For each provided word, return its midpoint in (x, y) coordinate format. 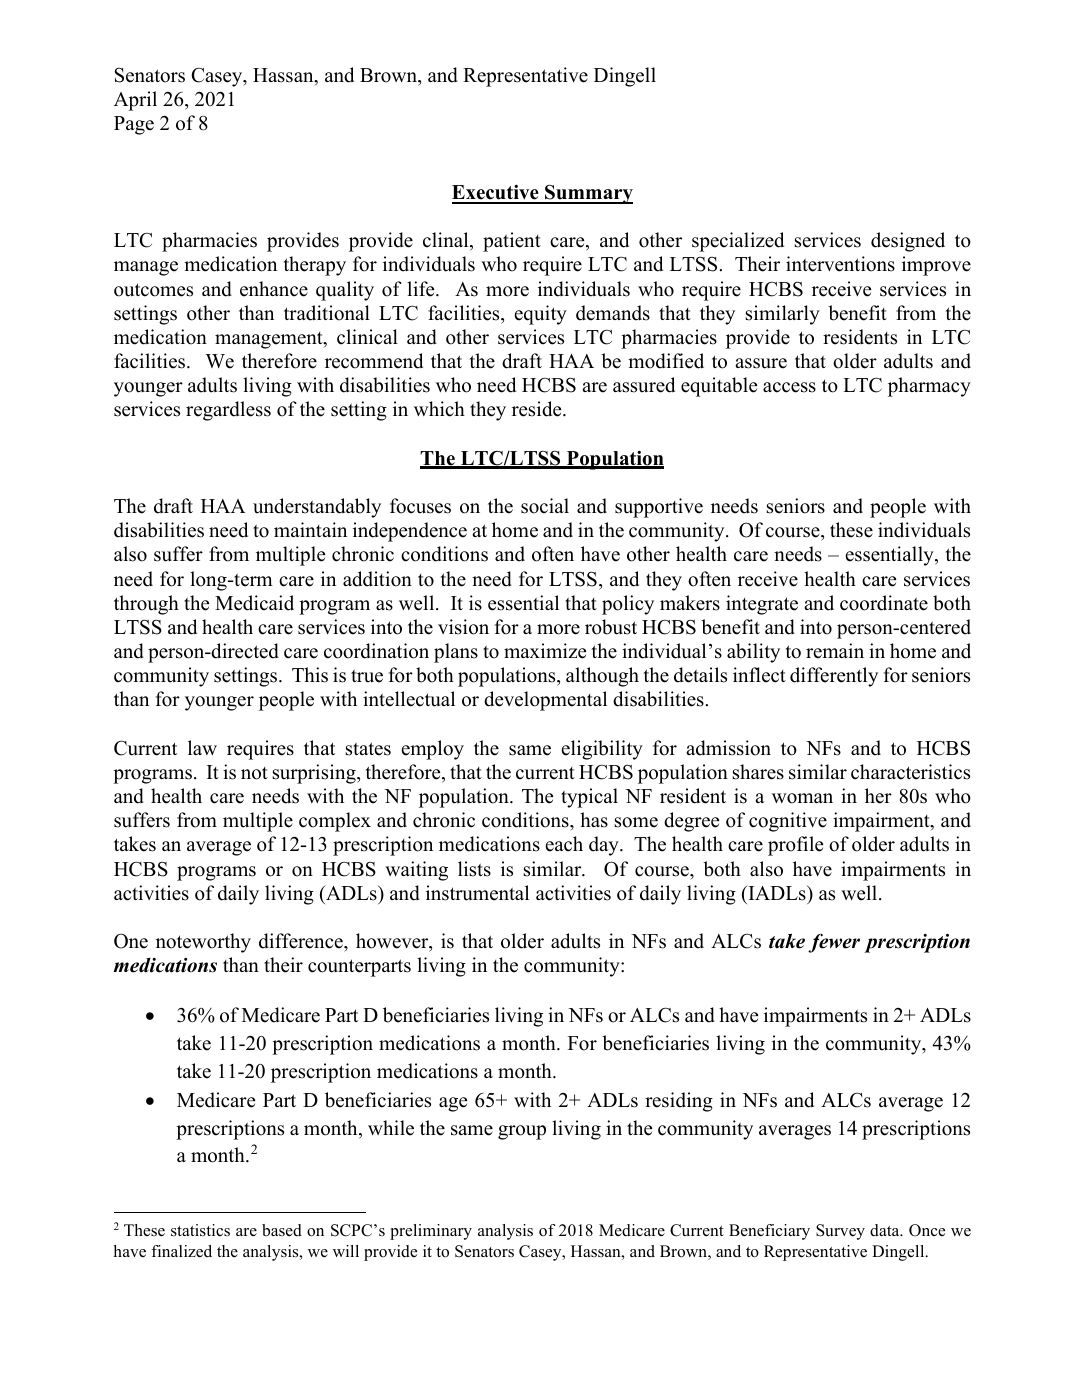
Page (134, 125)
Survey (840, 1232)
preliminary (431, 1232)
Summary (588, 194)
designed (908, 242)
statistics (200, 1230)
